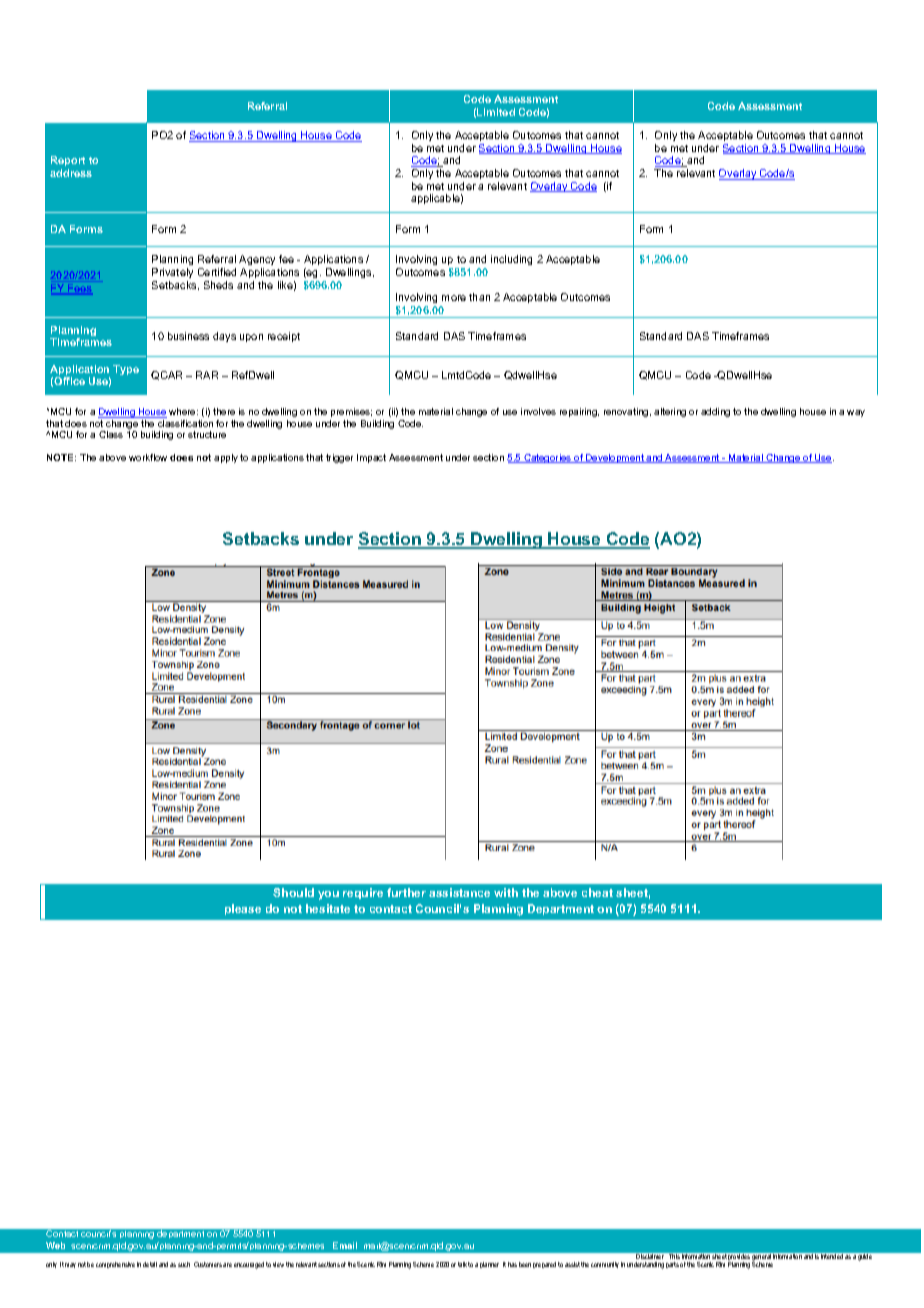  Describe the element at coordinates (489, 1265) in the document. I see `planner` at that location.
